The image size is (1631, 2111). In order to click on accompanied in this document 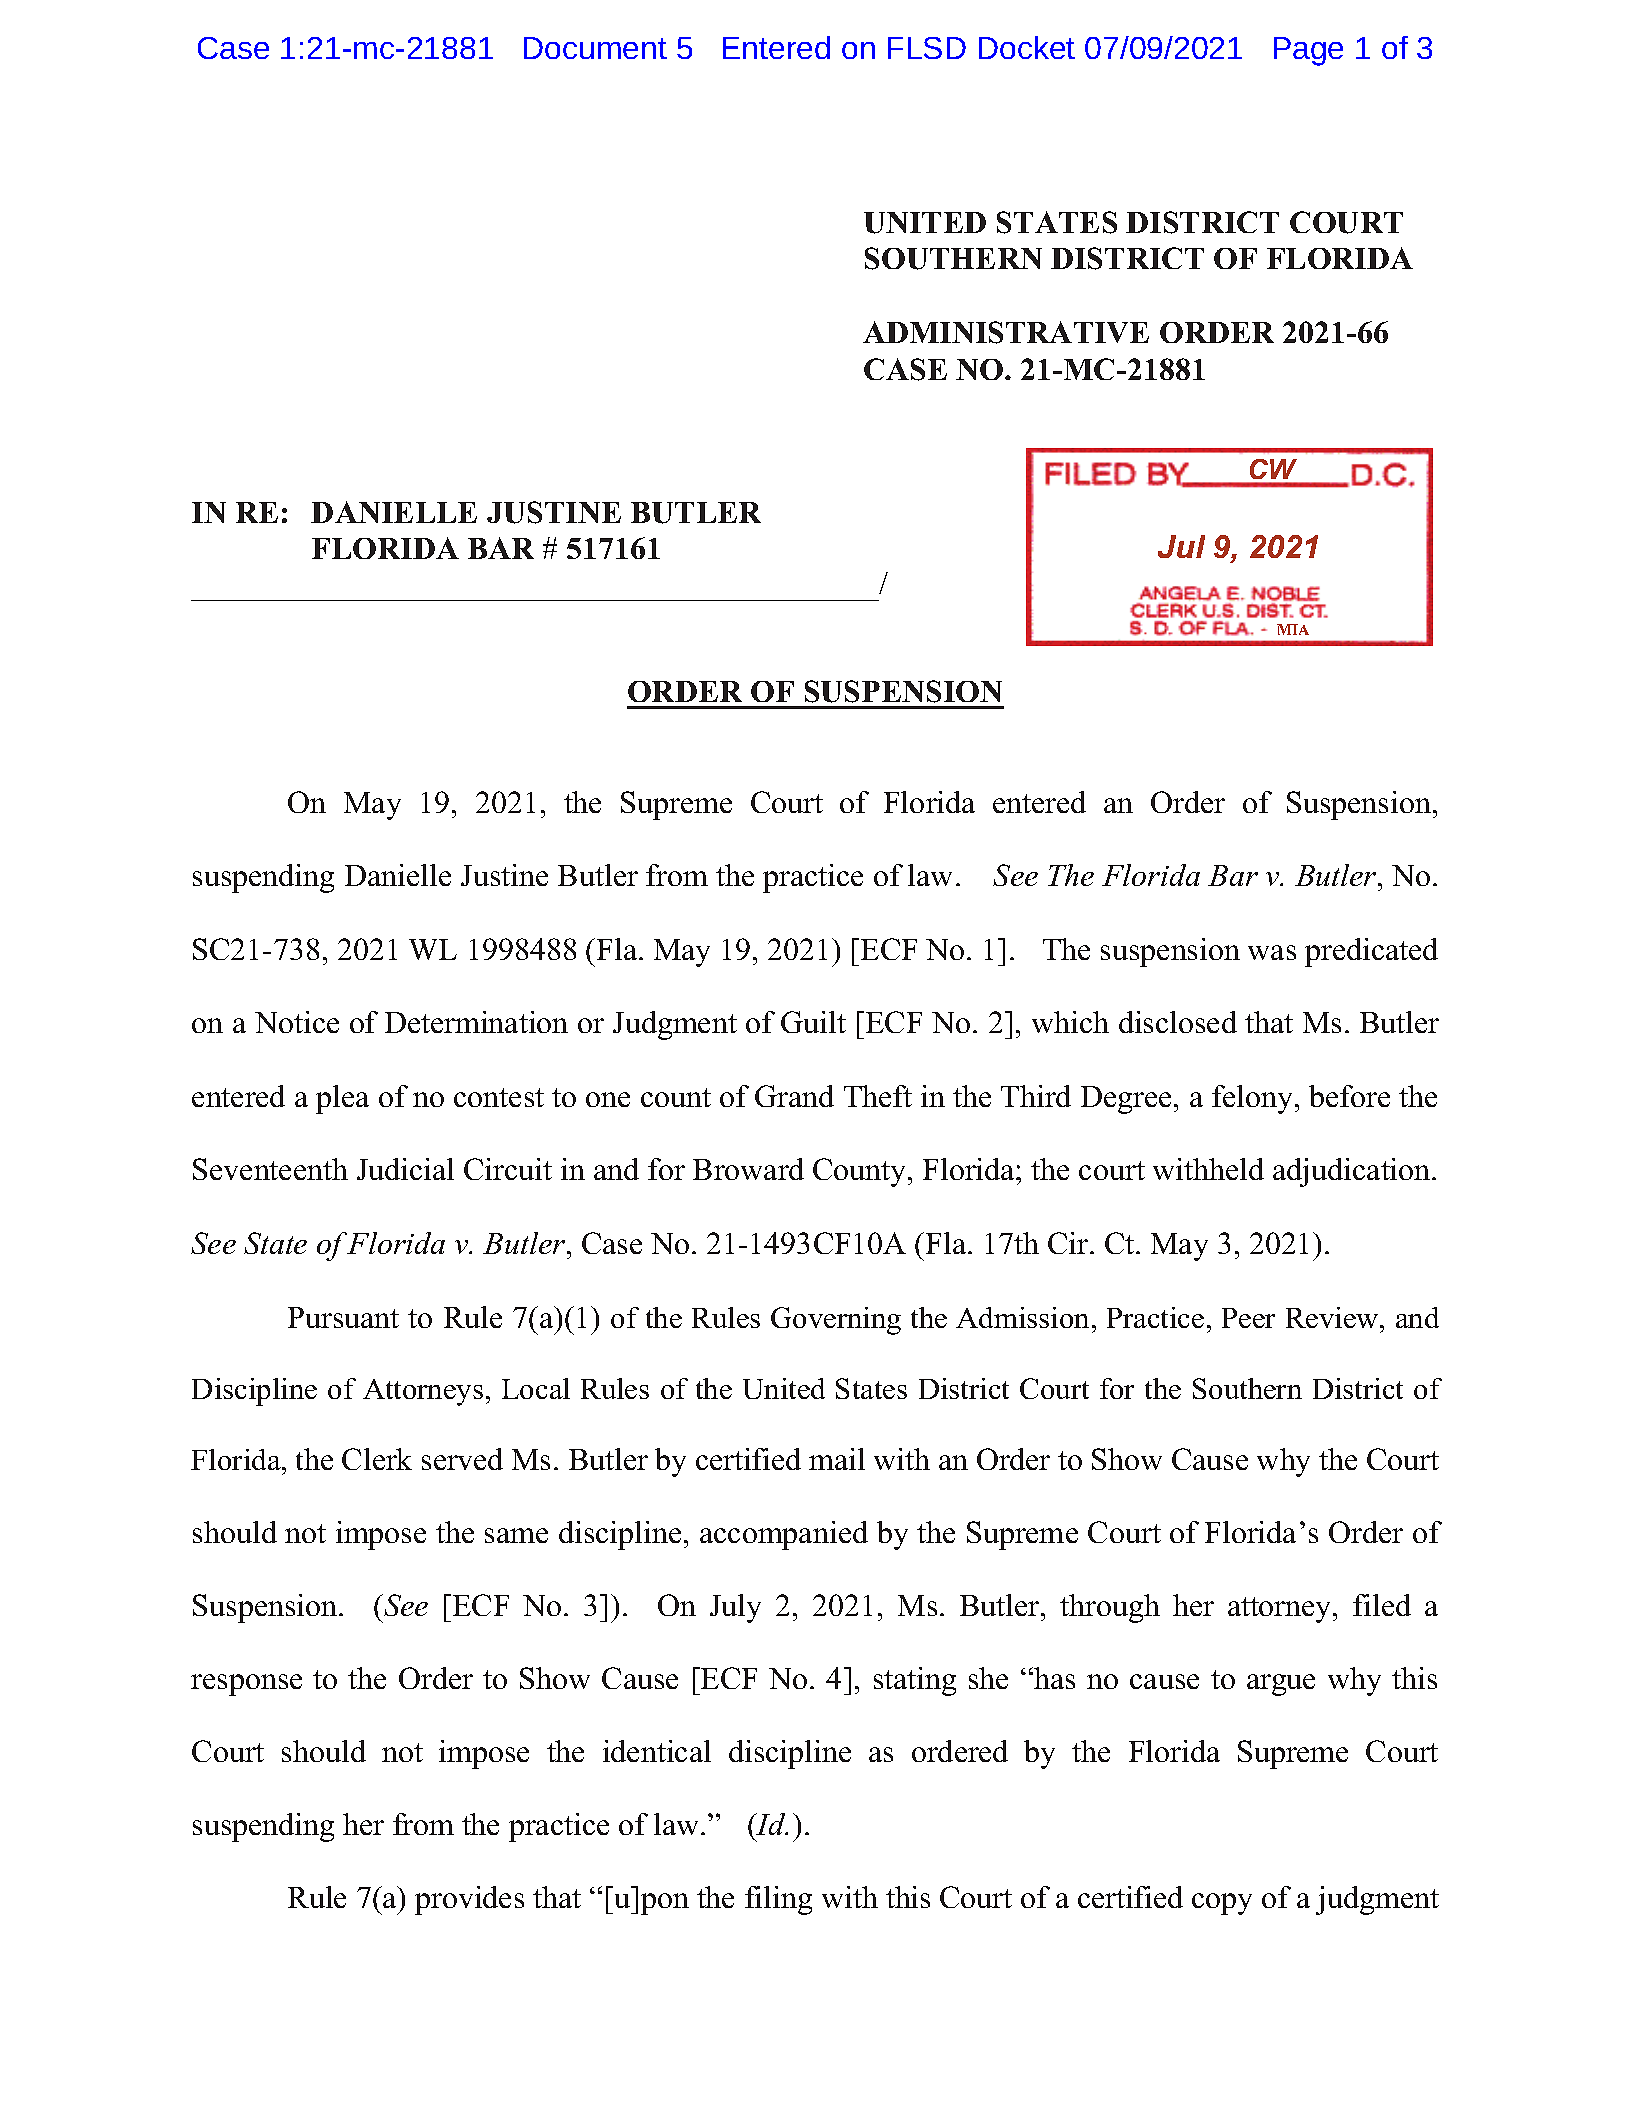, I will do `click(784, 1535)`.
